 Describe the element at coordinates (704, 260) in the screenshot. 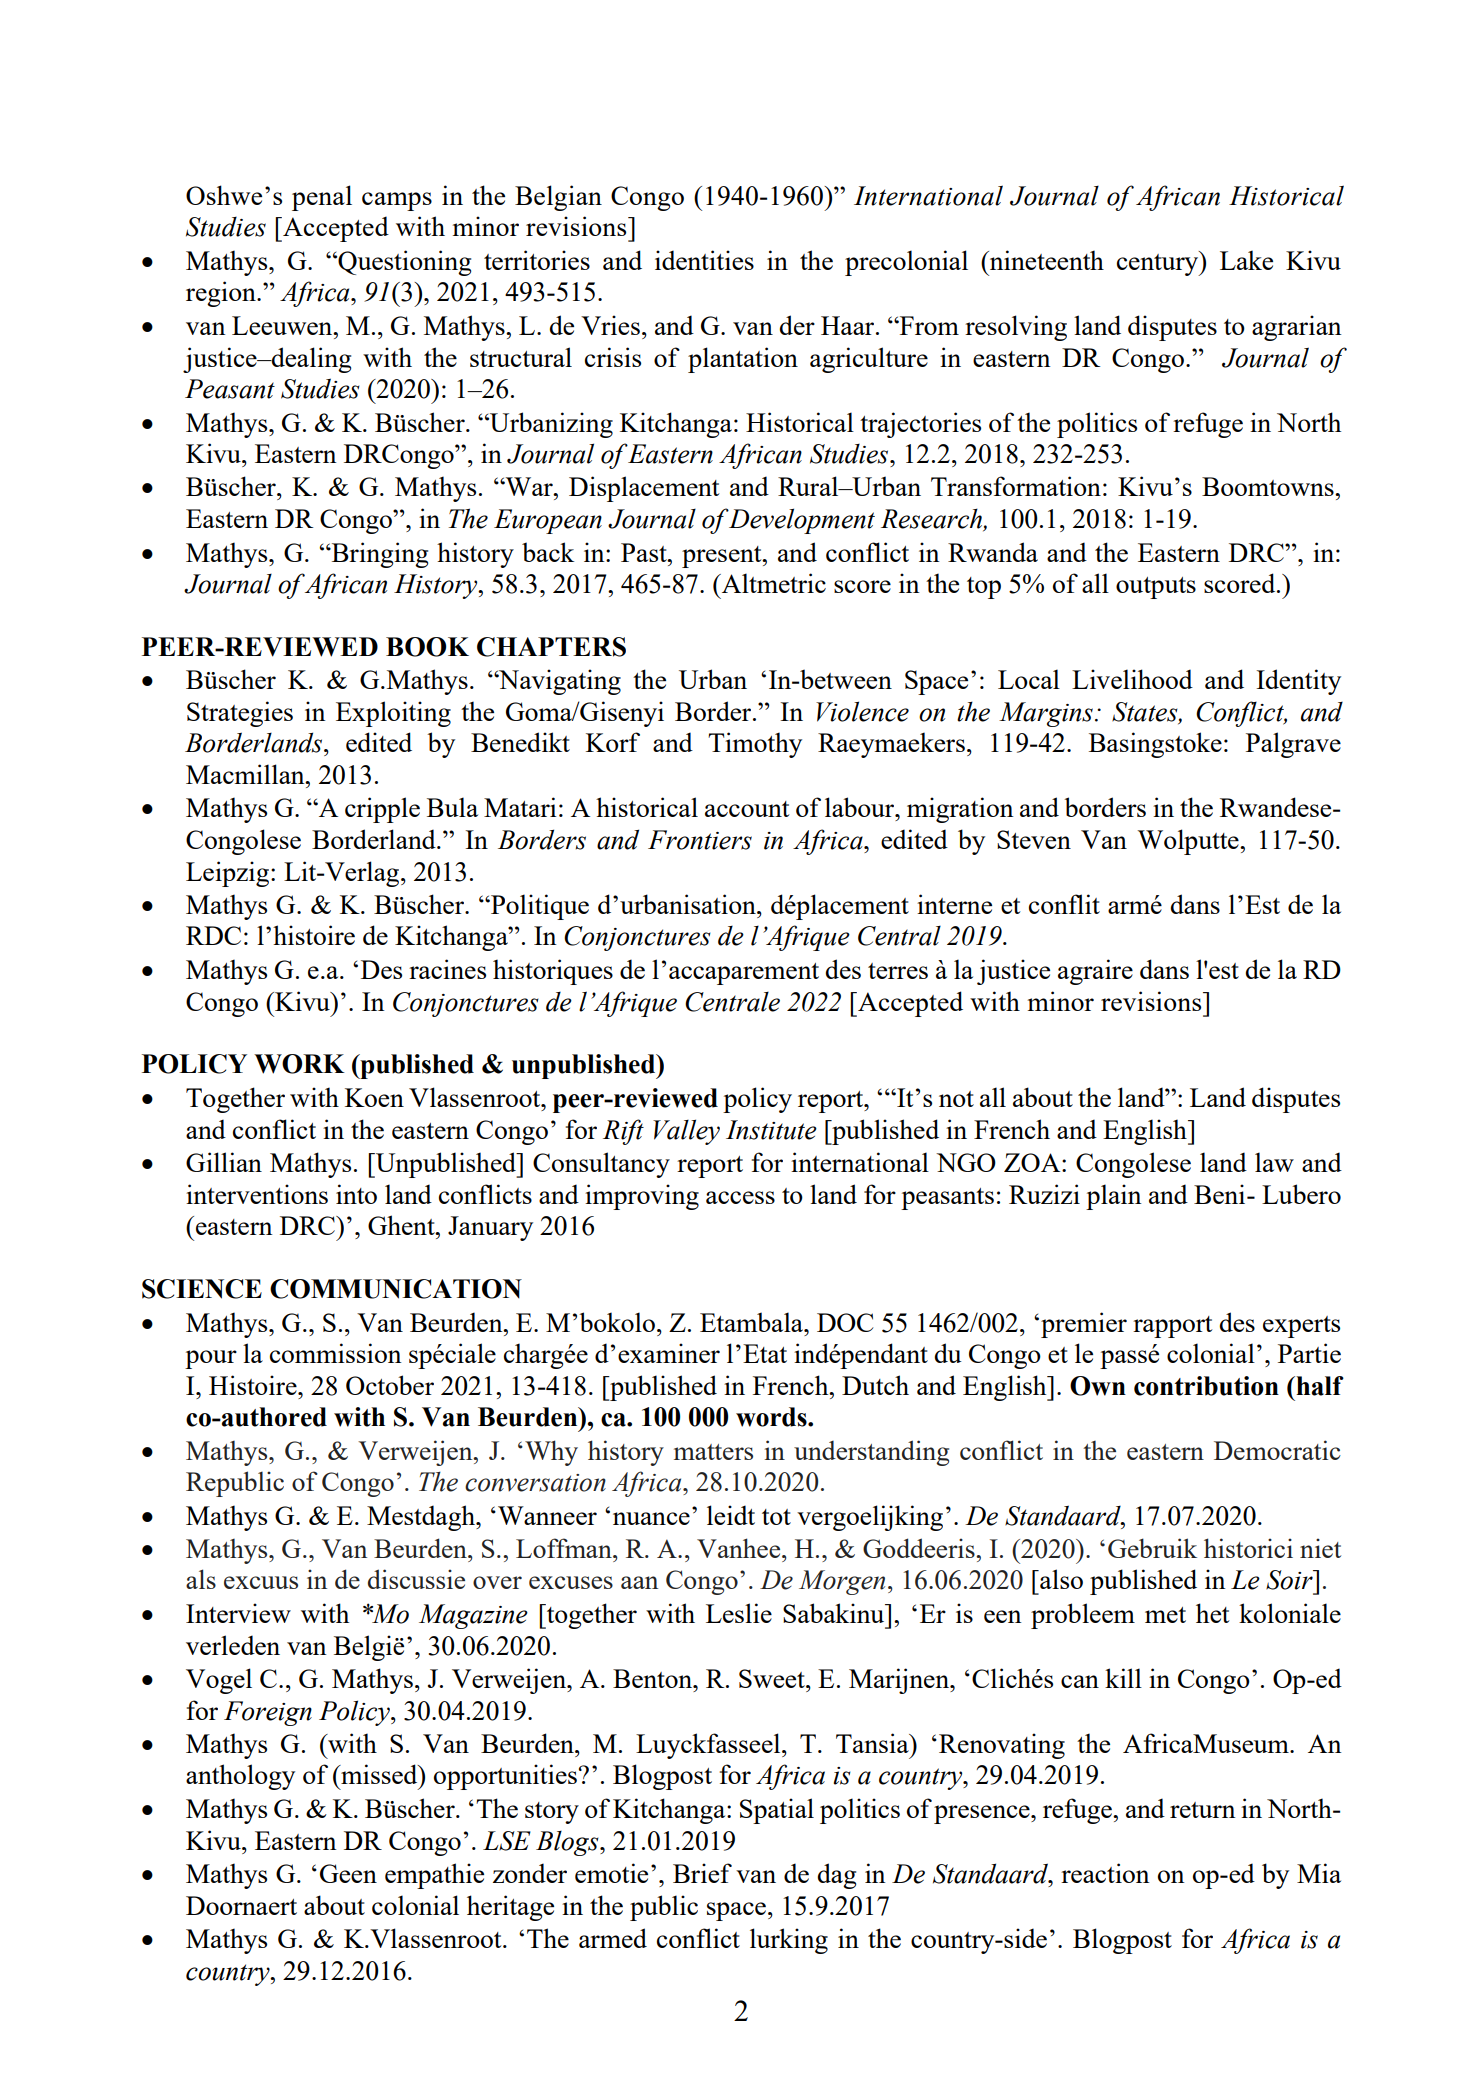

I see `identities` at that location.
